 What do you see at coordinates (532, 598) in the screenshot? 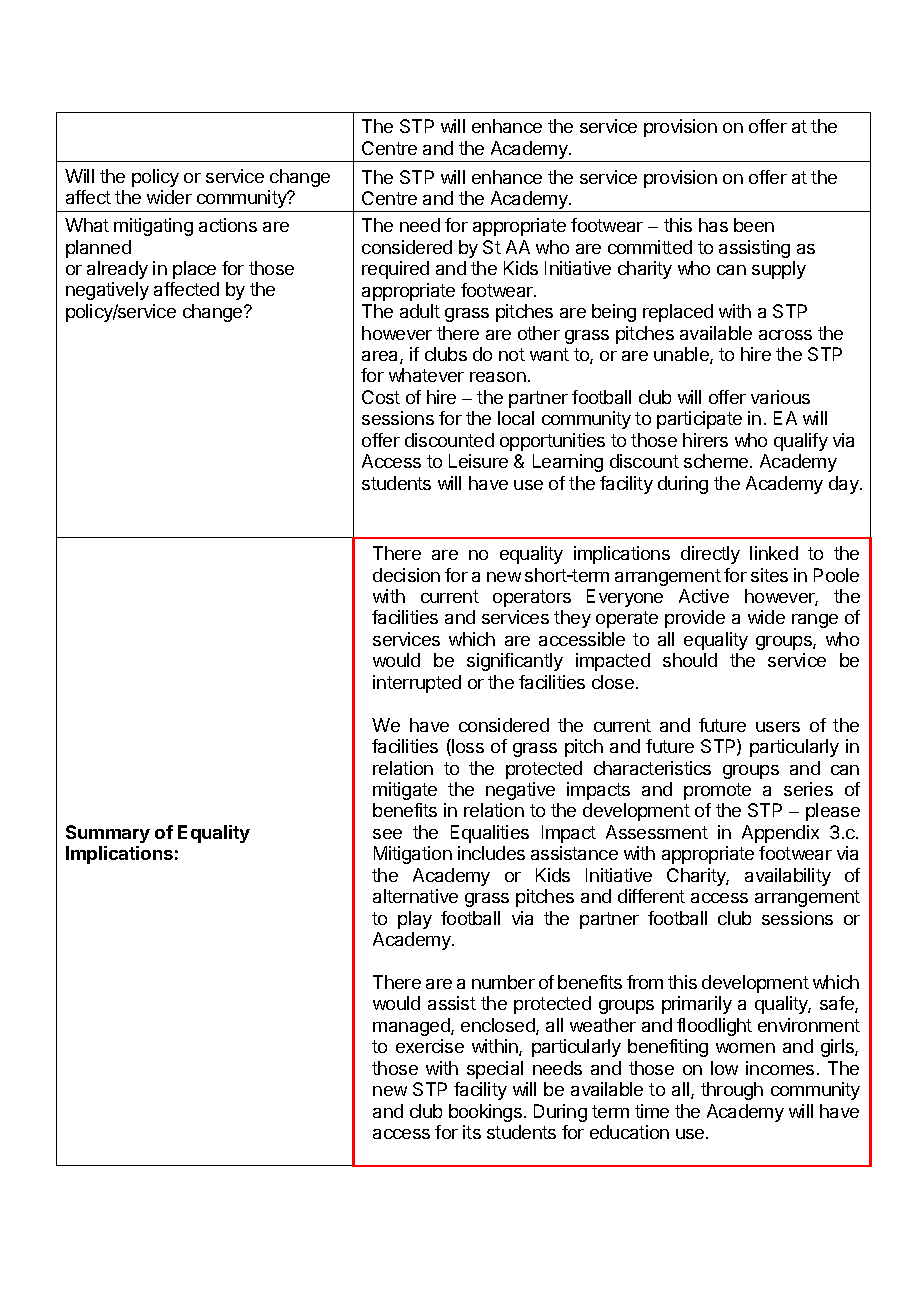
I see `operators` at bounding box center [532, 598].
